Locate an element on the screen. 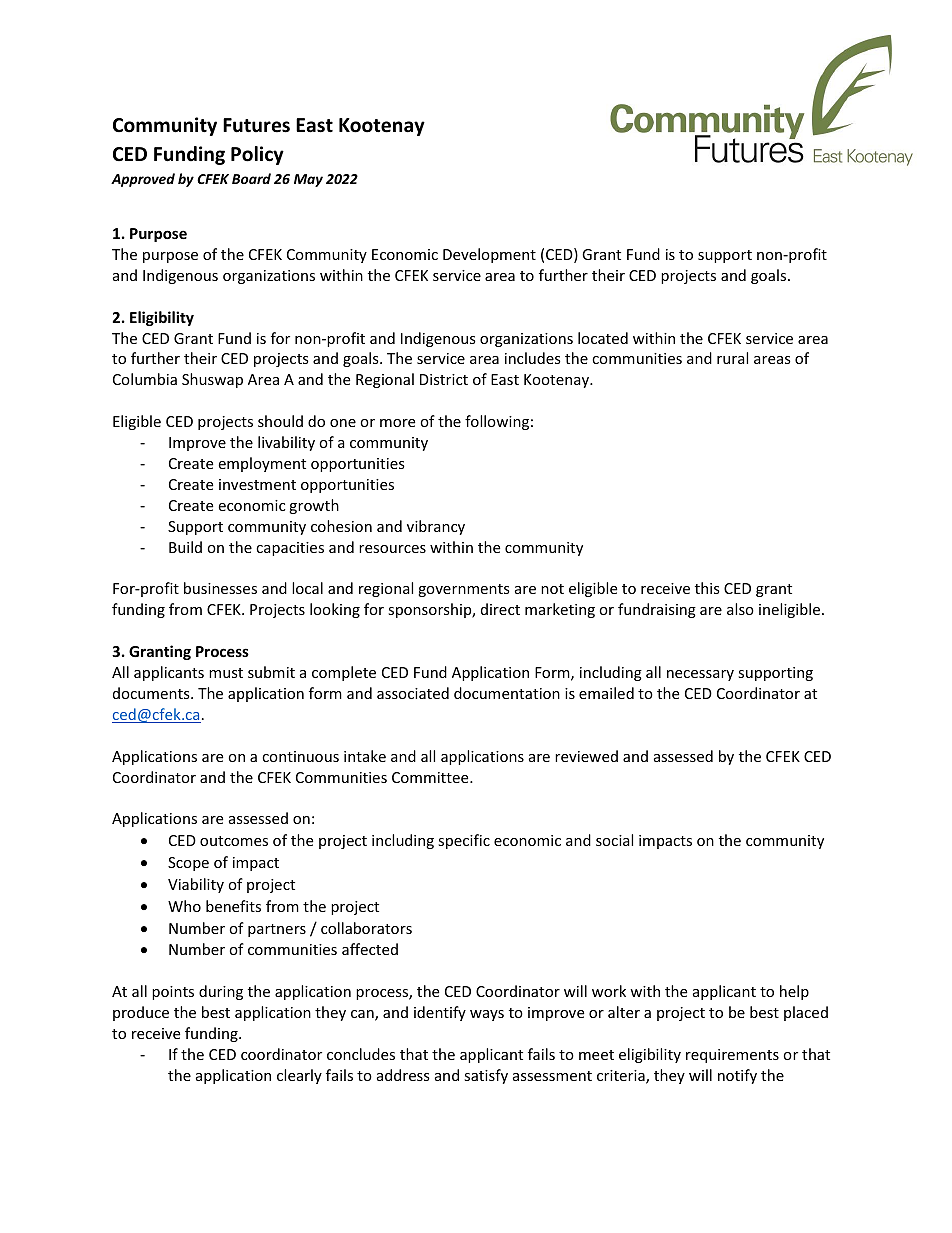 The width and height of the screenshot is (952, 1233). businesses is located at coordinates (220, 588).
